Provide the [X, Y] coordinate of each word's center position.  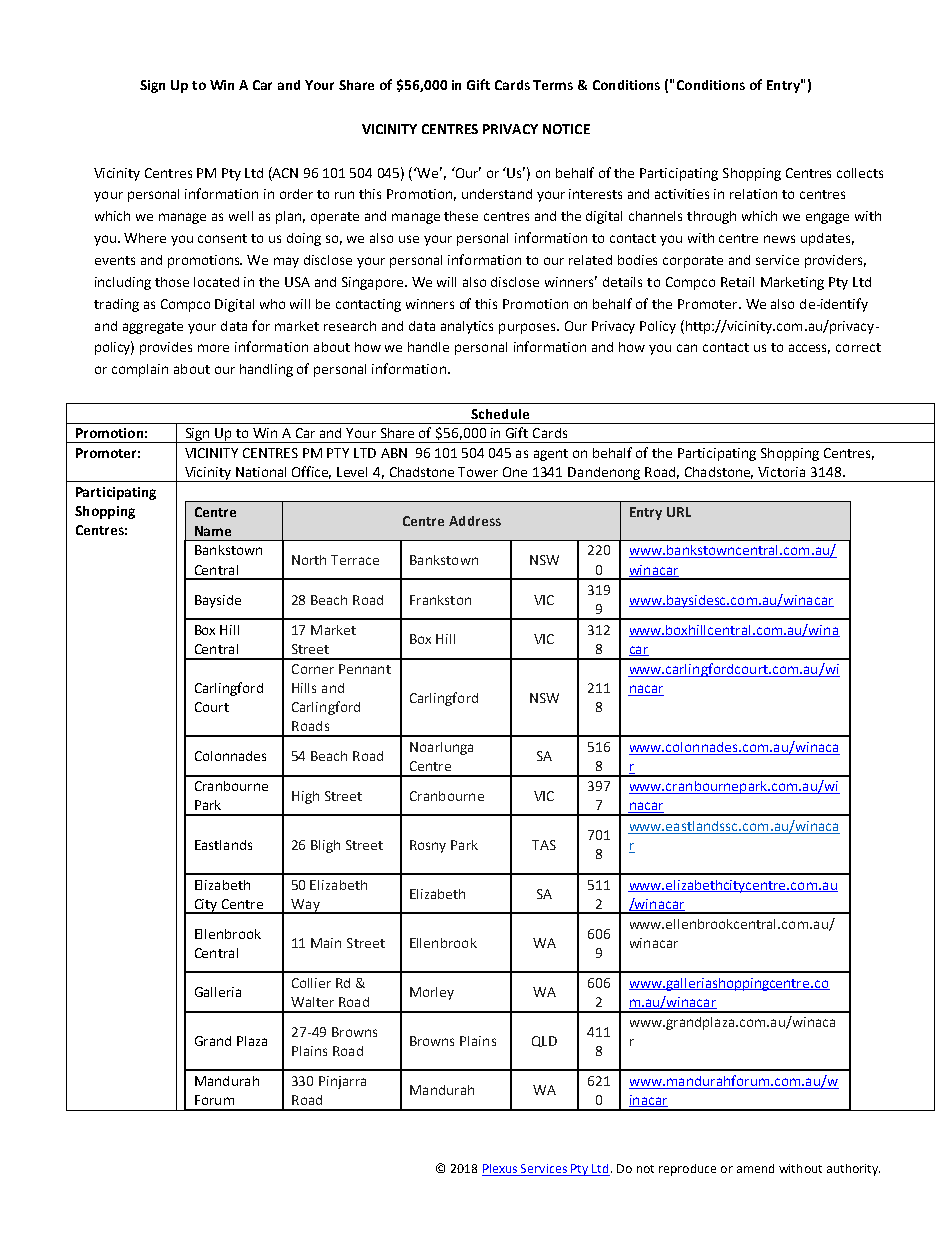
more [213, 348]
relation [753, 194]
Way [305, 906]
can [687, 348]
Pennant [365, 669]
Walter [312, 1002]
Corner [313, 669]
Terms [553, 85]
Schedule [500, 414]
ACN [284, 172]
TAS [544, 845]
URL [679, 512]
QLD [544, 1041]
